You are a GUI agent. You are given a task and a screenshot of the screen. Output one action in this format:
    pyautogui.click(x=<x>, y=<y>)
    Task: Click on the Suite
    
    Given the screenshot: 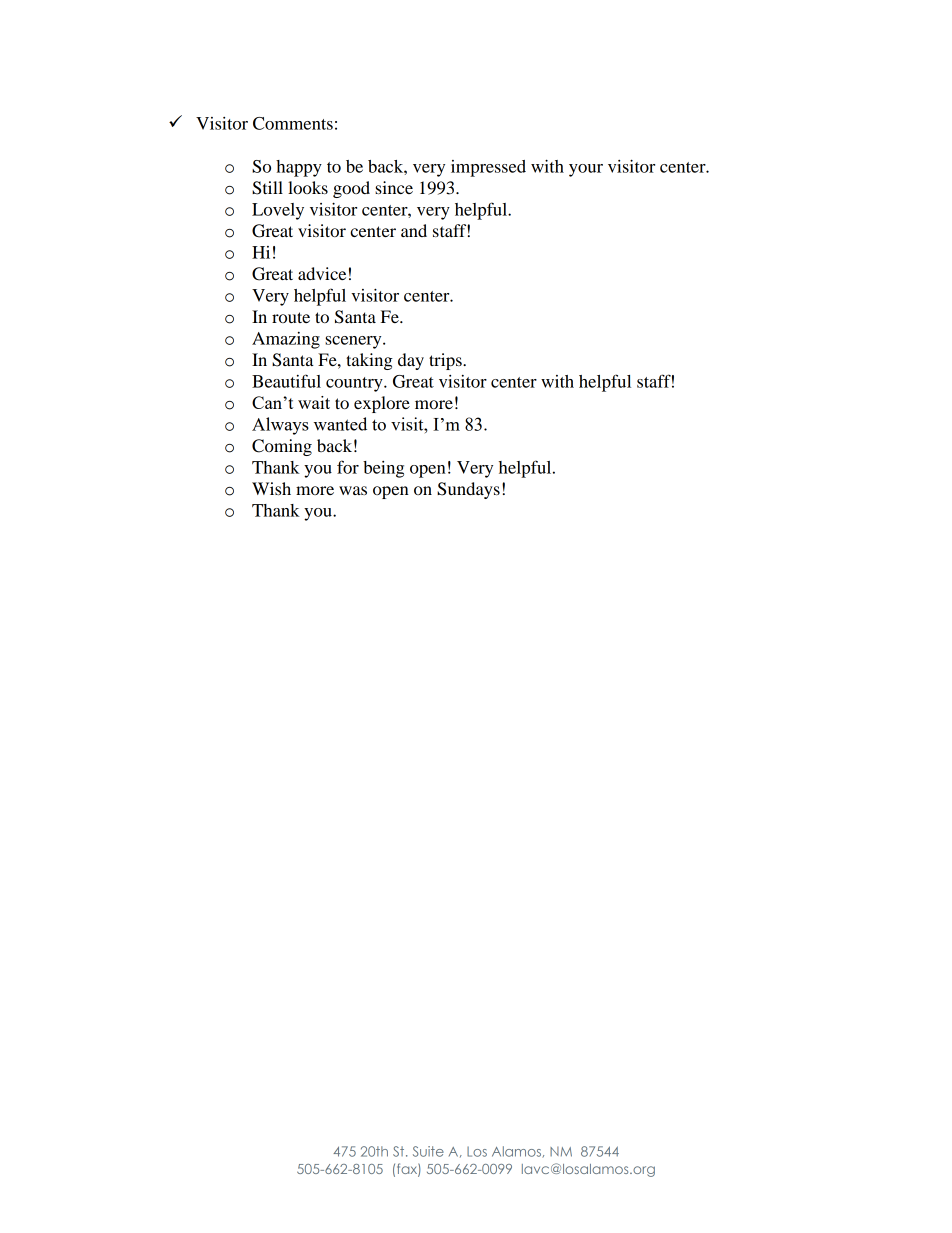 What is the action you would take?
    pyautogui.click(x=428, y=1151)
